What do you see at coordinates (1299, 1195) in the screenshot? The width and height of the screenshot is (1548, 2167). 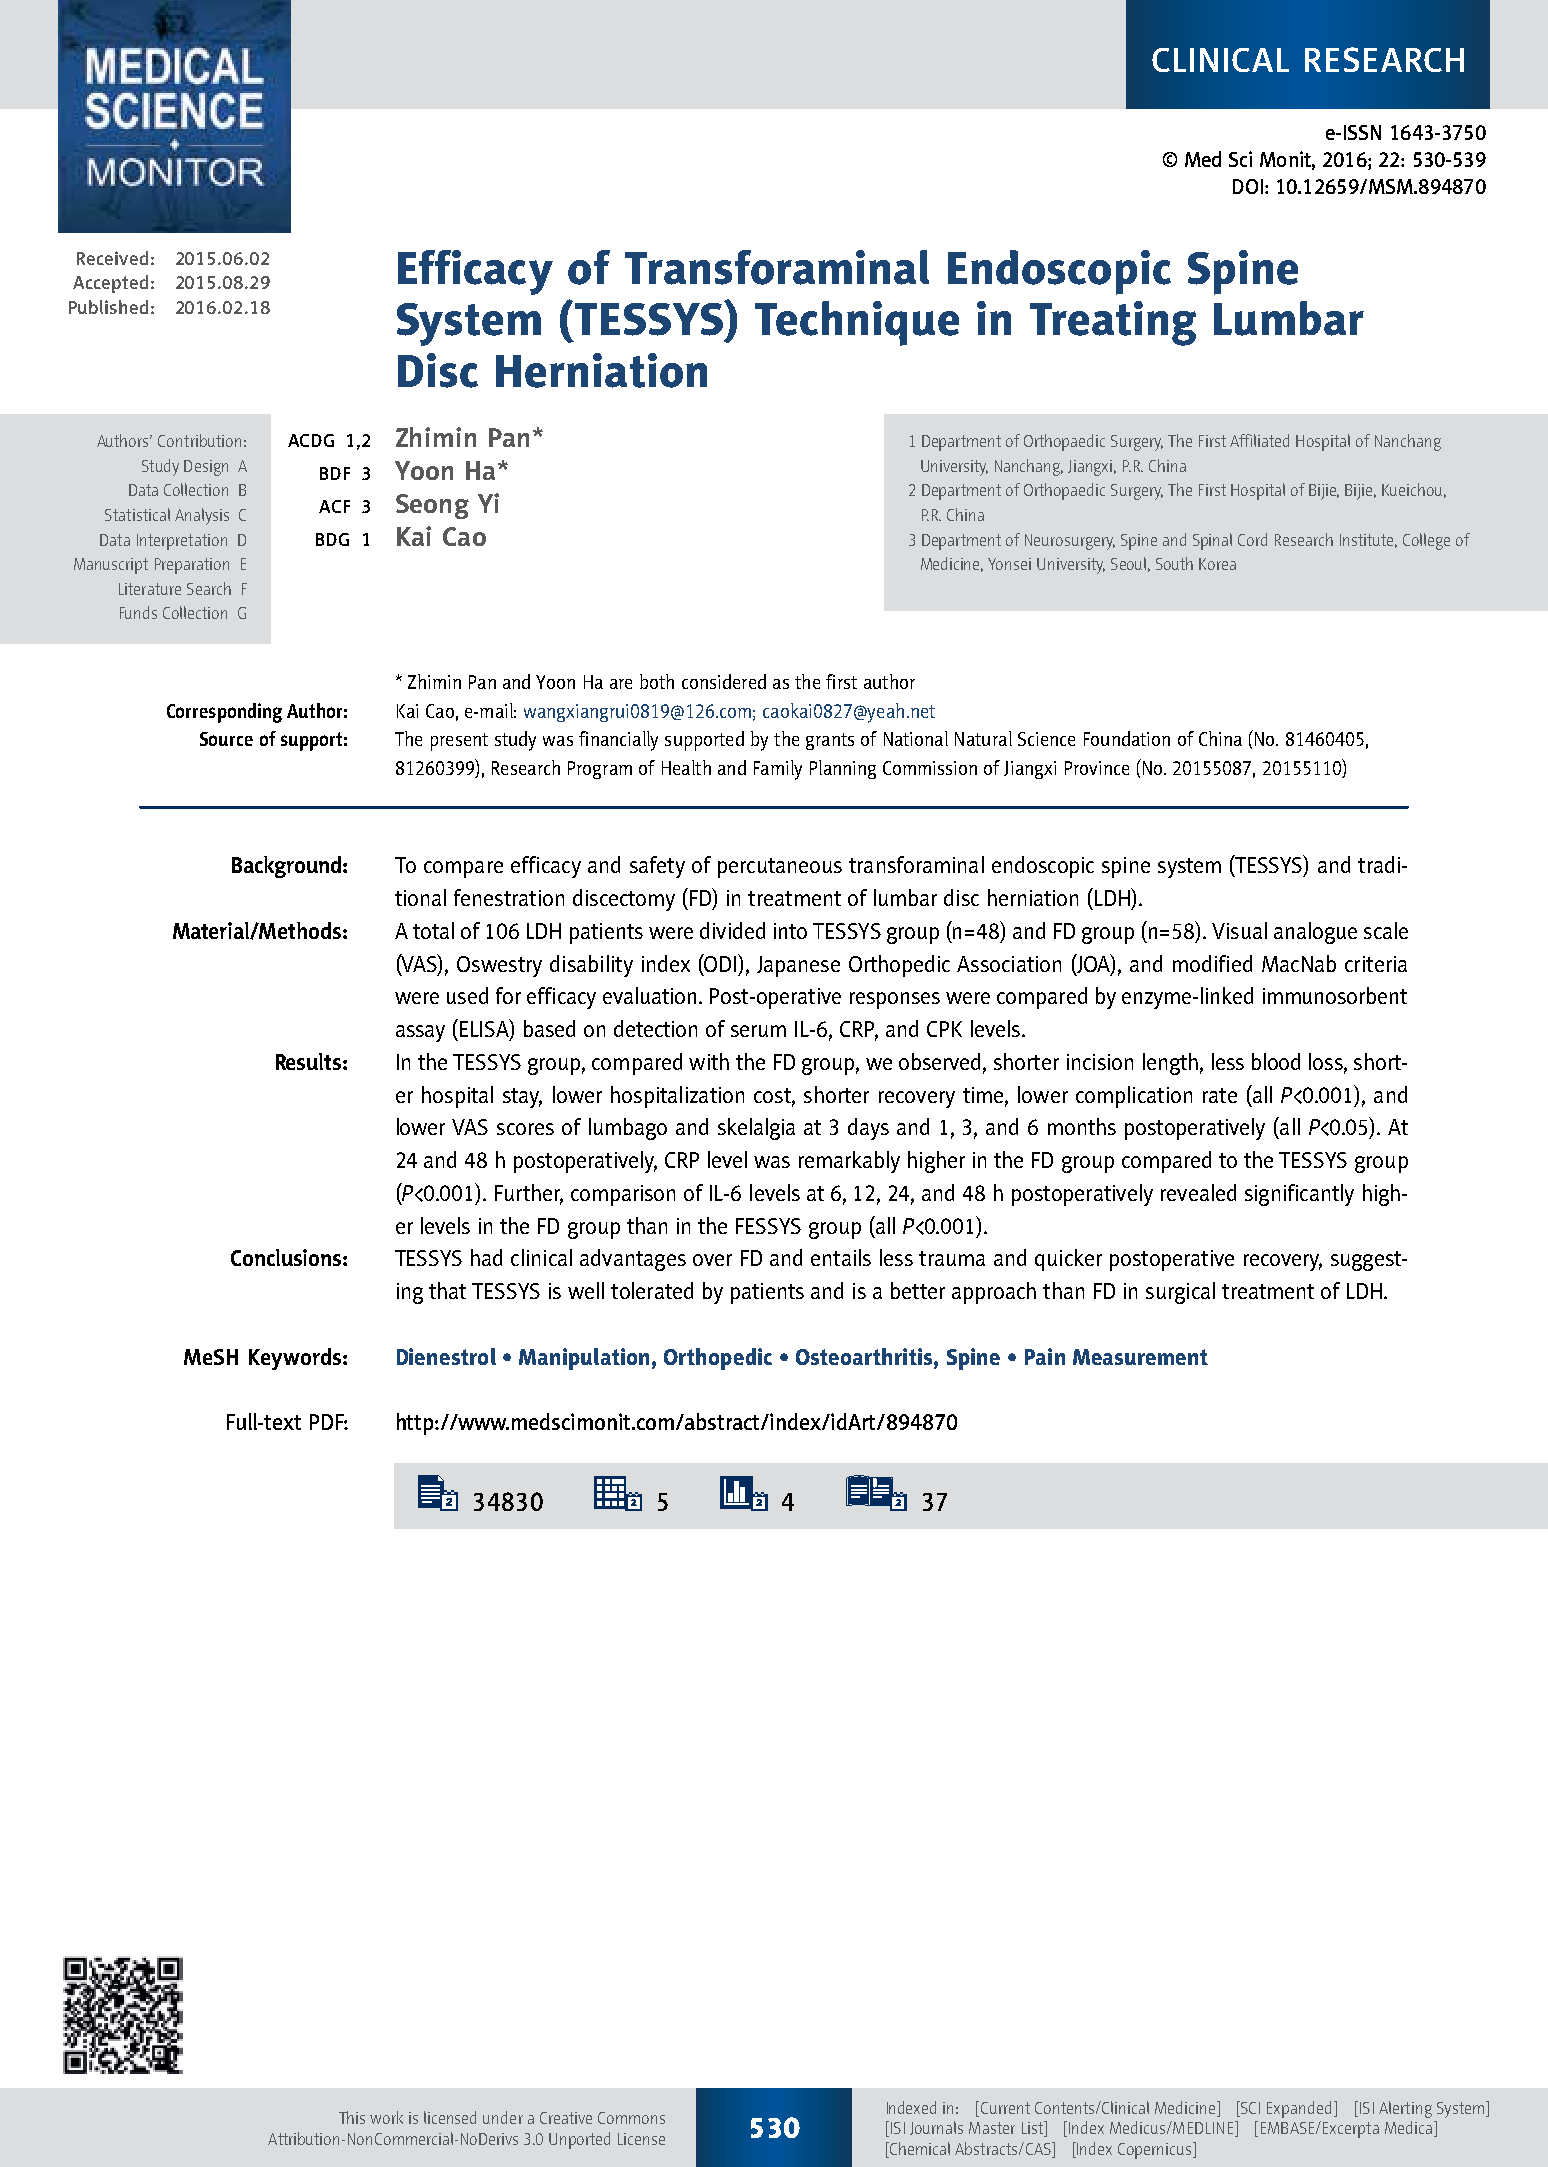 I see `significantly` at bounding box center [1299, 1195].
